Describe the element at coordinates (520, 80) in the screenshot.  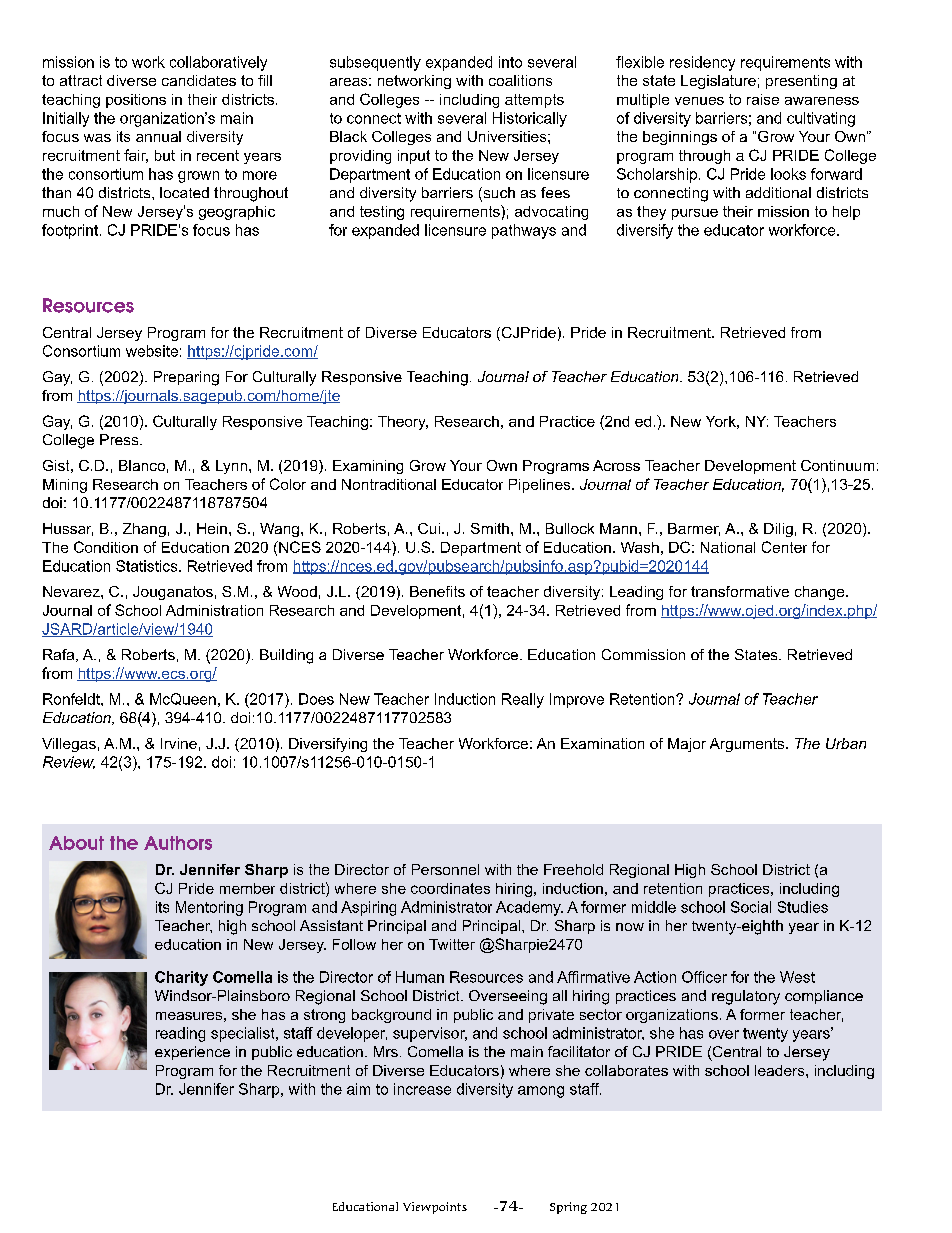
I see `coalitions` at that location.
